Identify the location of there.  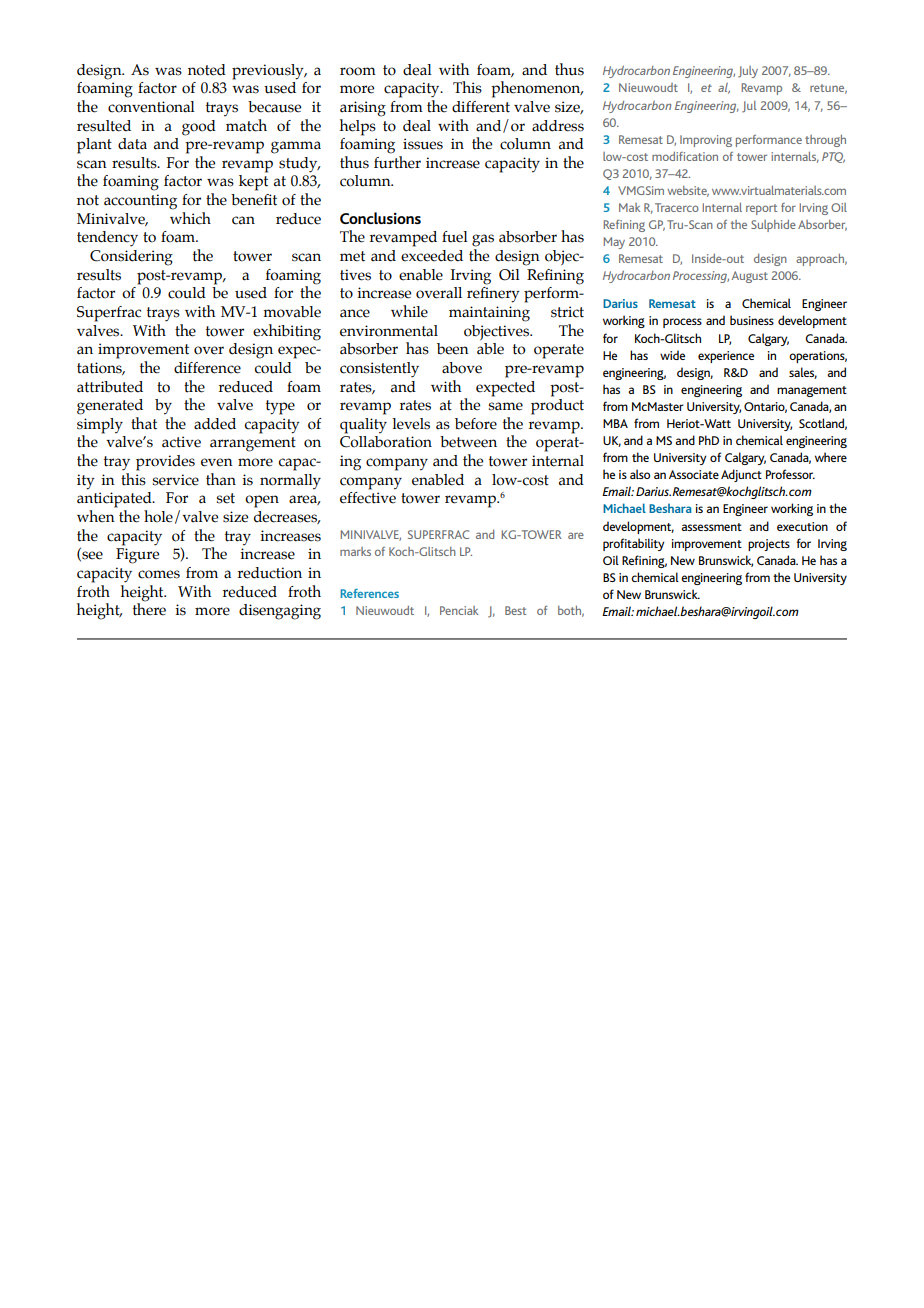
(149, 608).
